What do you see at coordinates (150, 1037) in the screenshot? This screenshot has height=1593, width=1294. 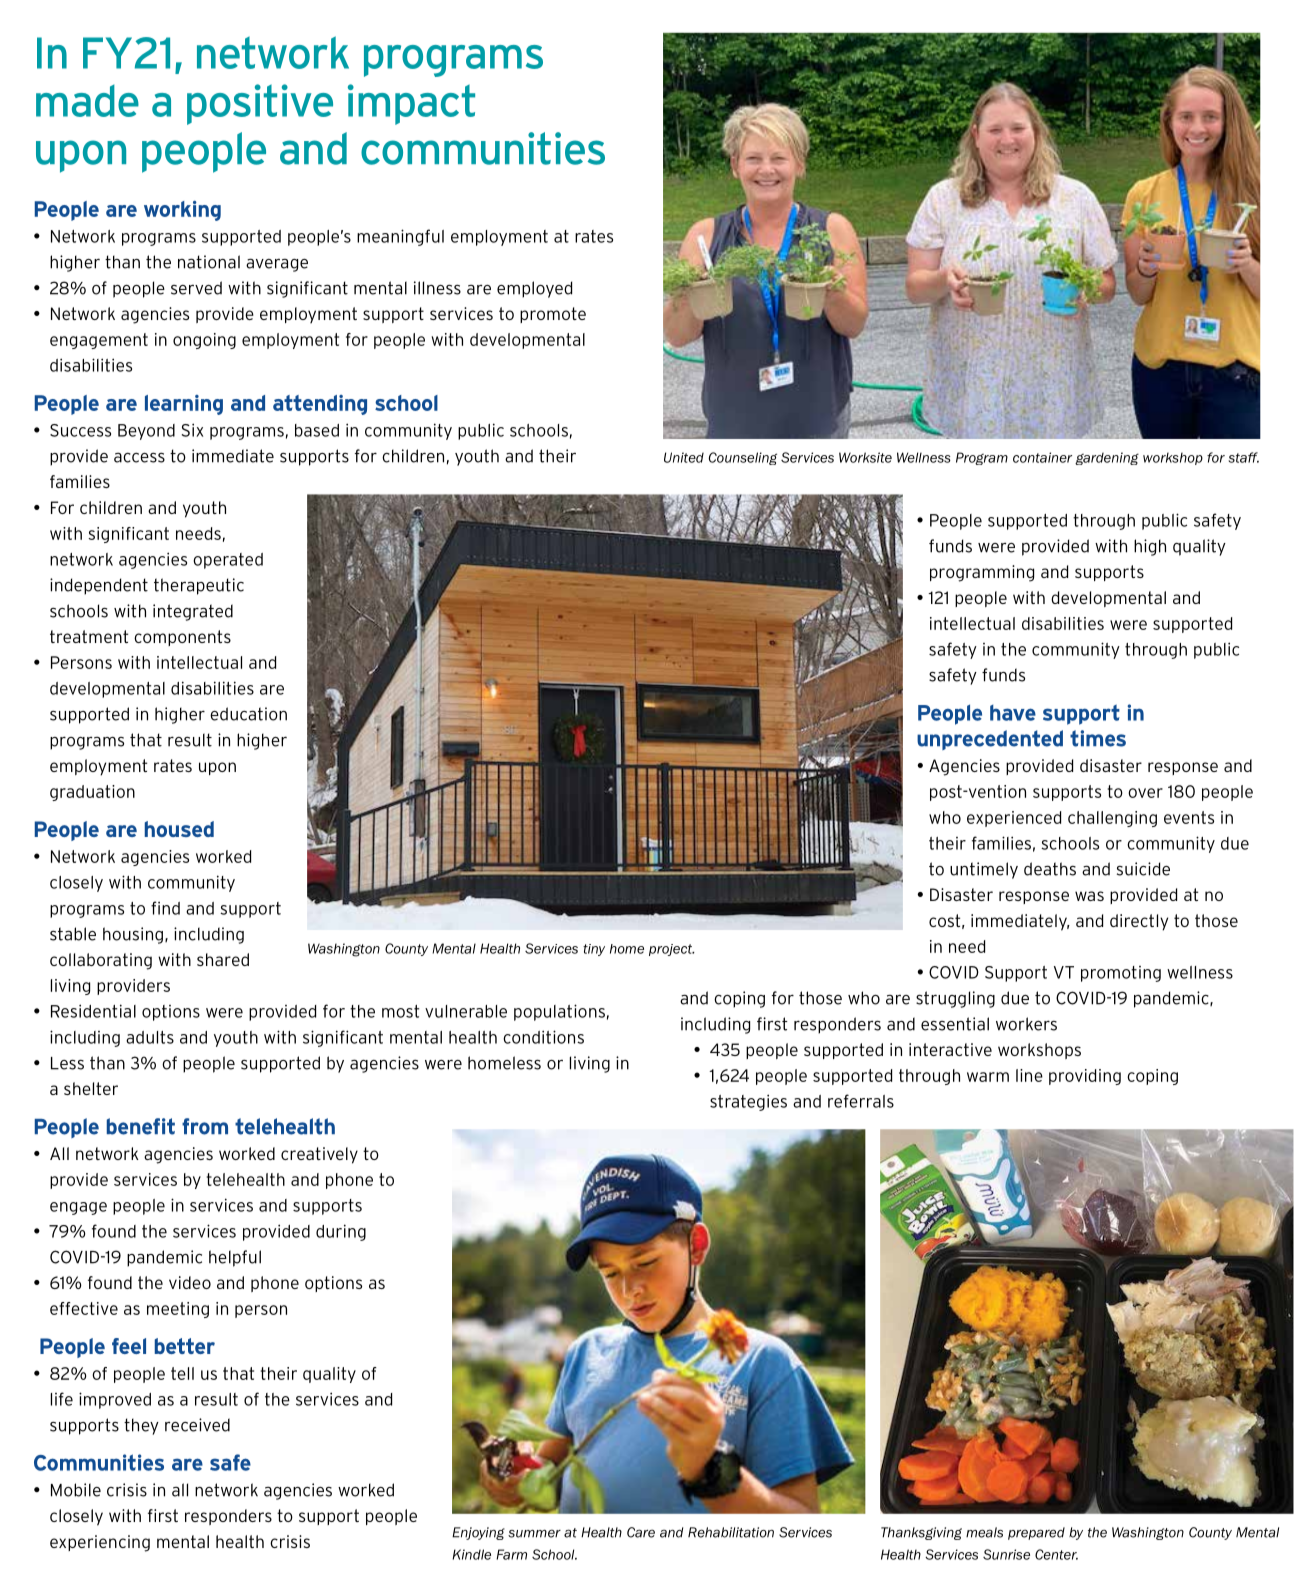 I see `adults` at bounding box center [150, 1037].
